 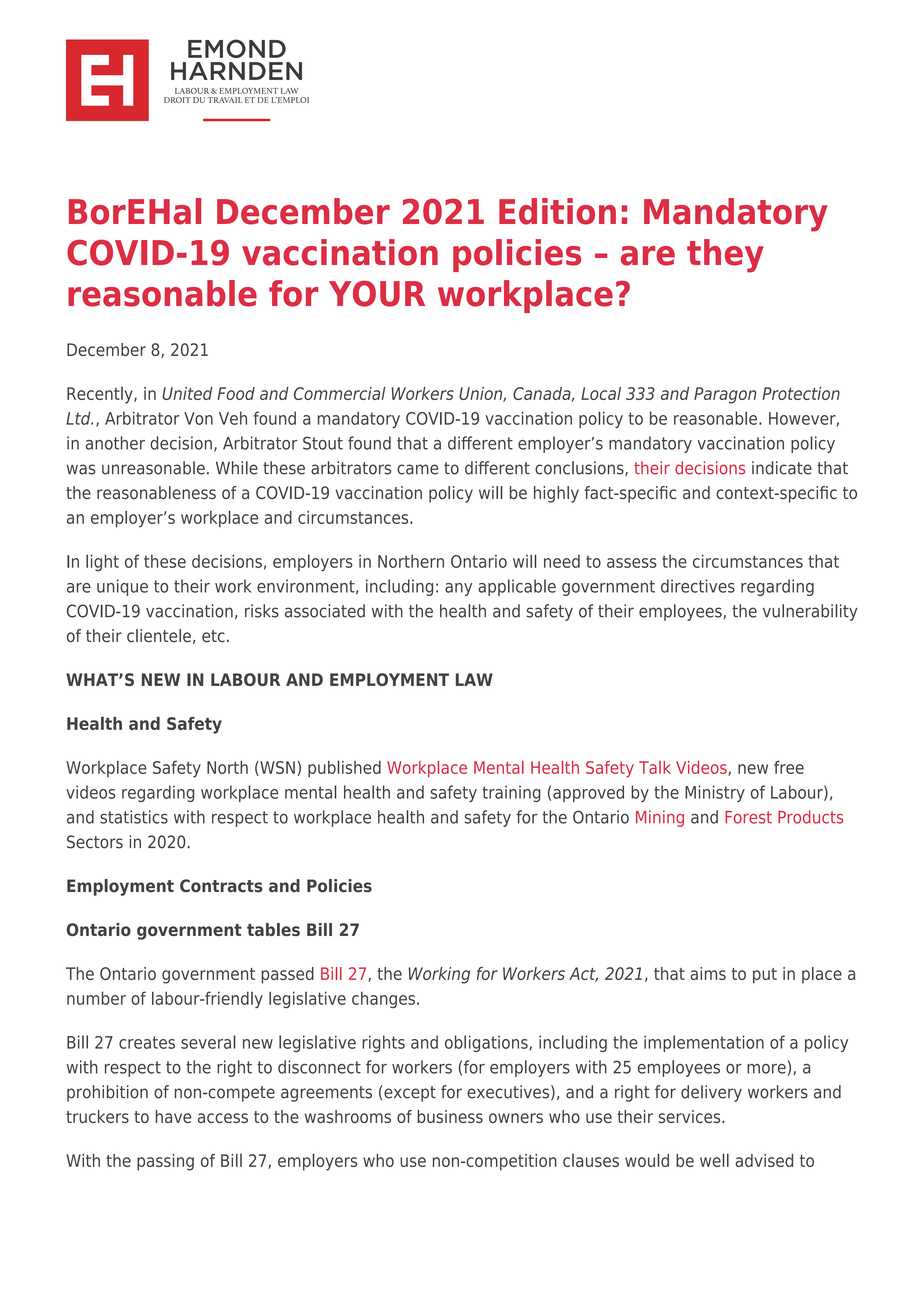 What do you see at coordinates (474, 679) in the screenshot?
I see `LAW` at bounding box center [474, 679].
